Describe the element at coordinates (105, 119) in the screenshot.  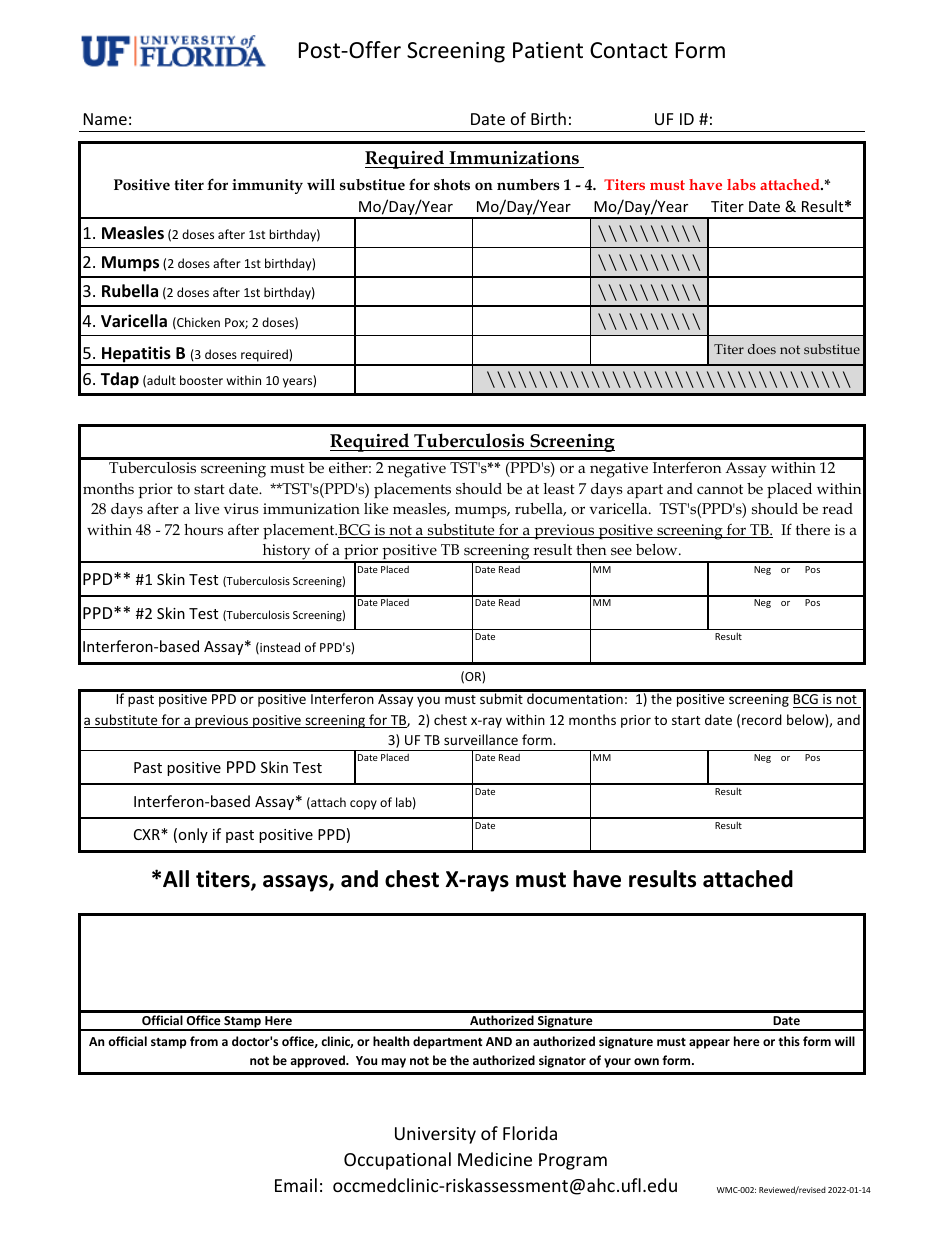
I see `Name` at that location.
